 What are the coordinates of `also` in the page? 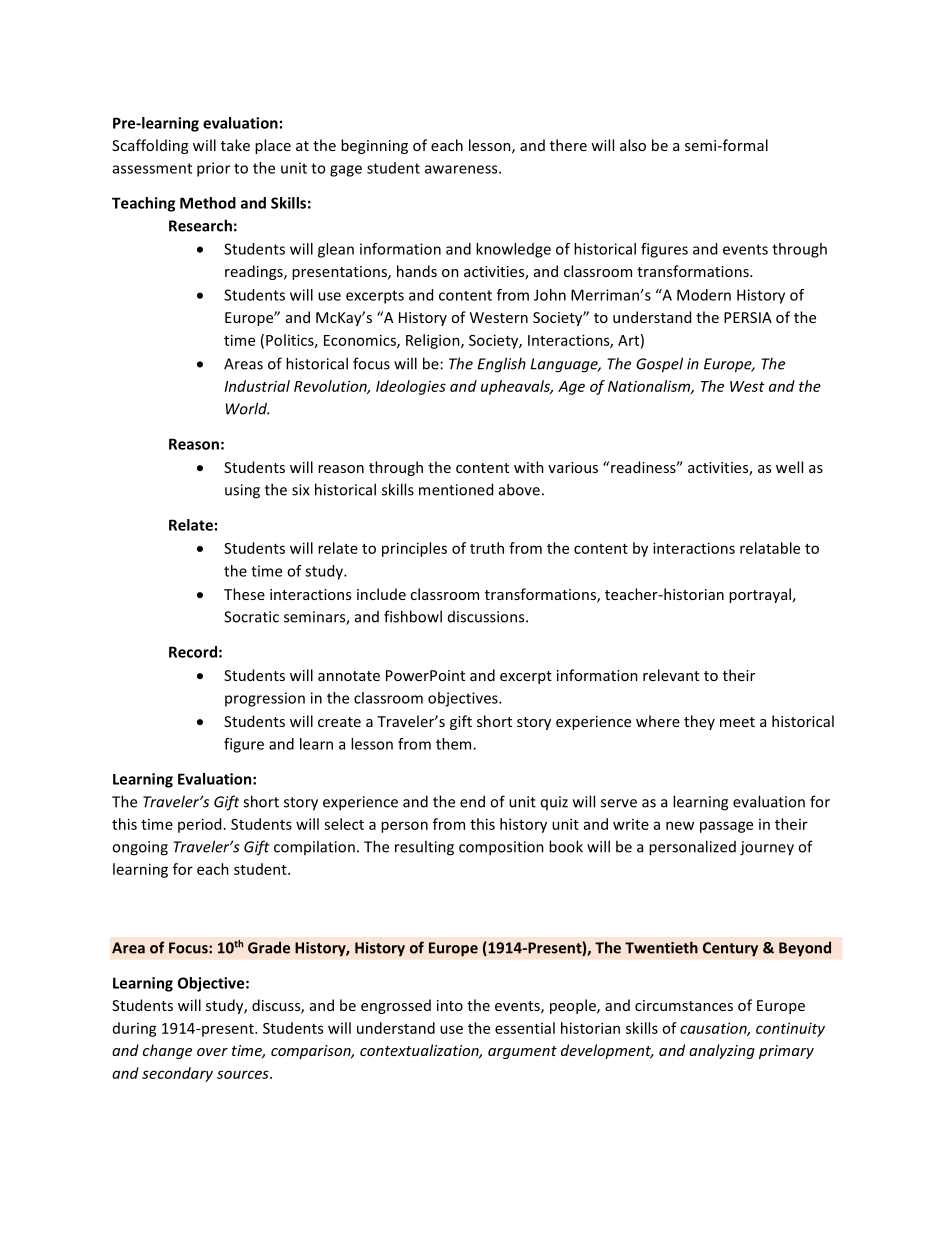 It's located at (633, 145).
